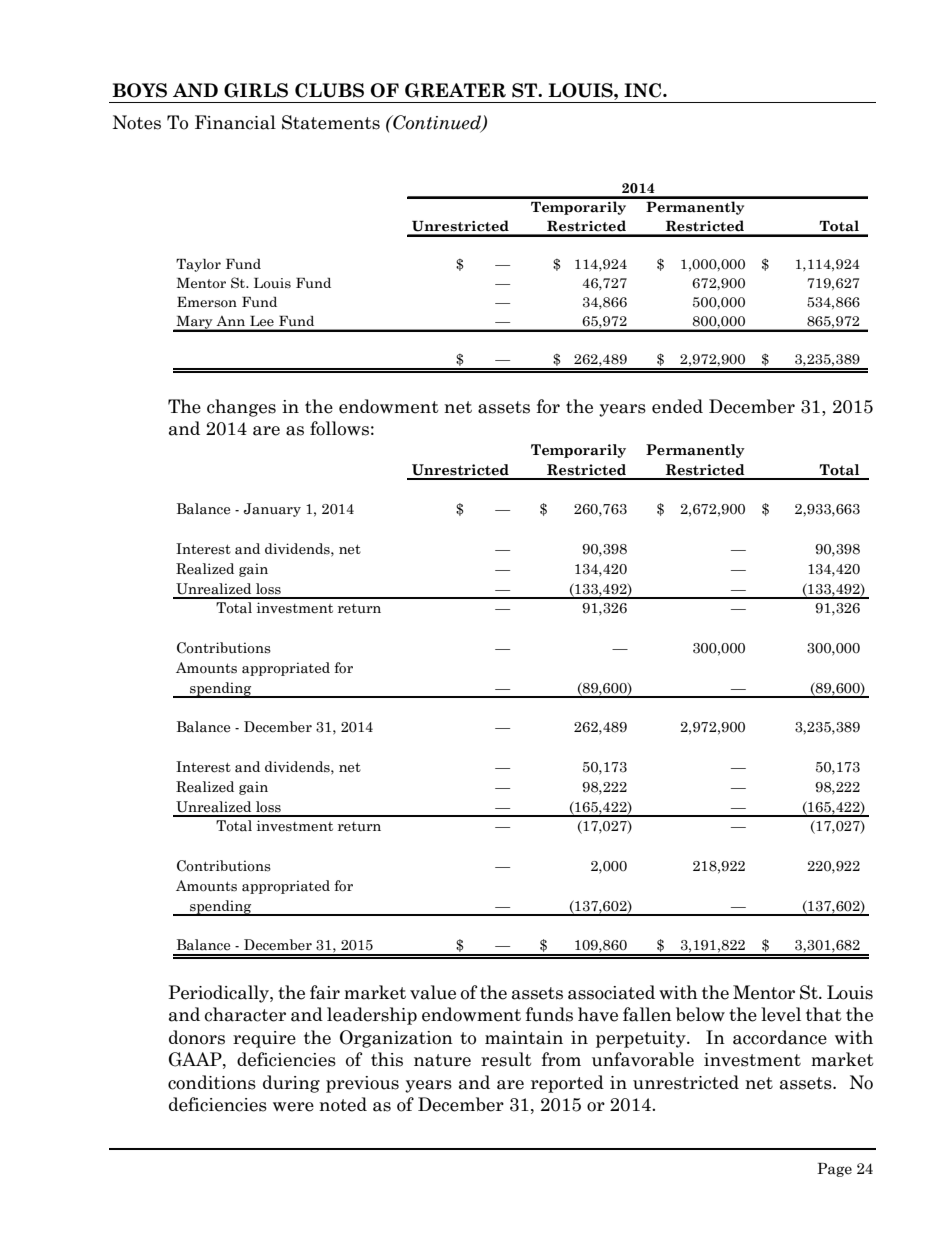 The height and width of the document is (1233, 952). I want to click on character, so click(245, 1014).
